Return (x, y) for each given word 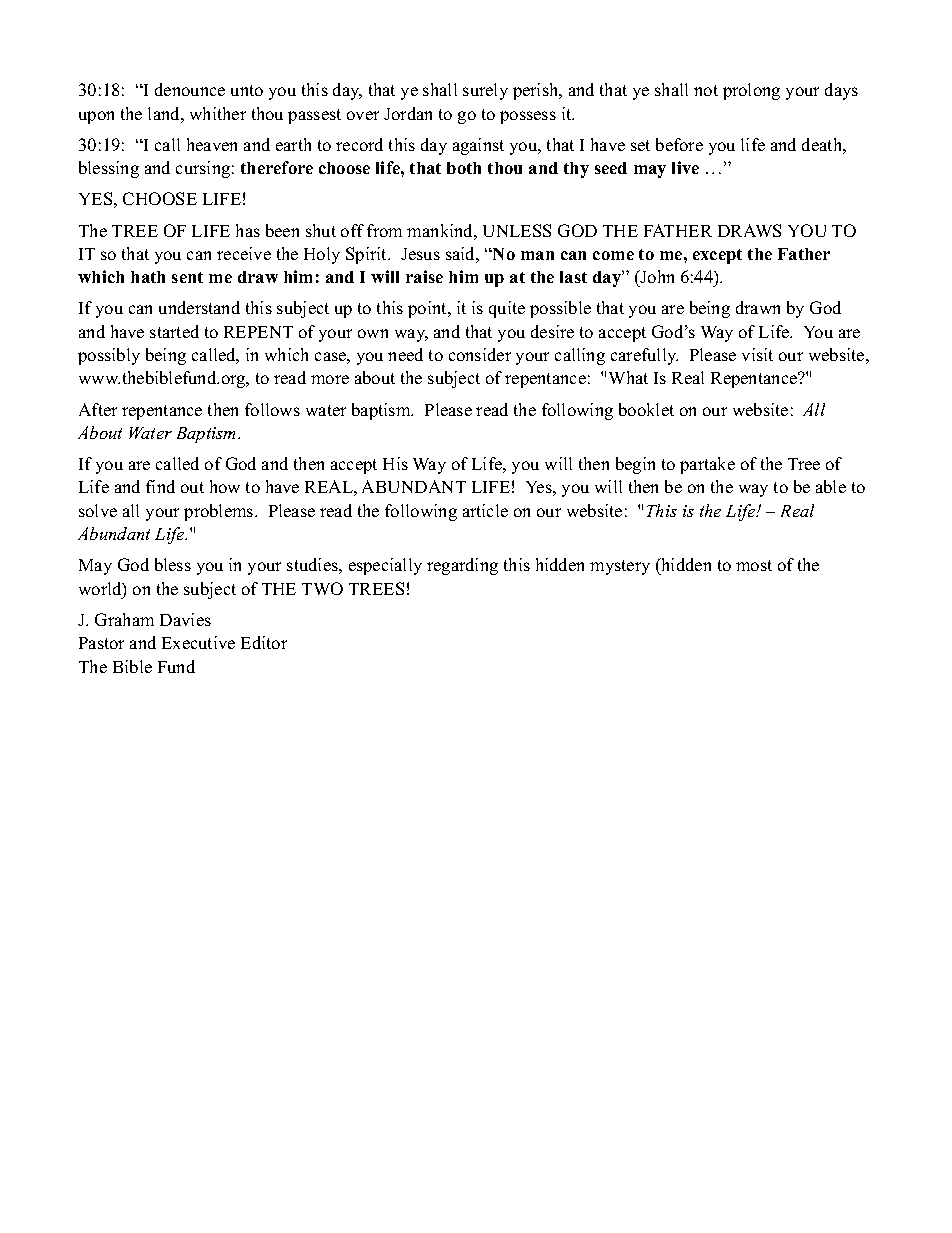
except (717, 256)
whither (218, 113)
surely (485, 91)
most (754, 565)
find (160, 486)
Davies (185, 619)
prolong (751, 91)
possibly (109, 356)
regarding (462, 566)
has (248, 230)
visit (757, 354)
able (831, 486)
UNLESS (517, 230)
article (485, 510)
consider (480, 354)
